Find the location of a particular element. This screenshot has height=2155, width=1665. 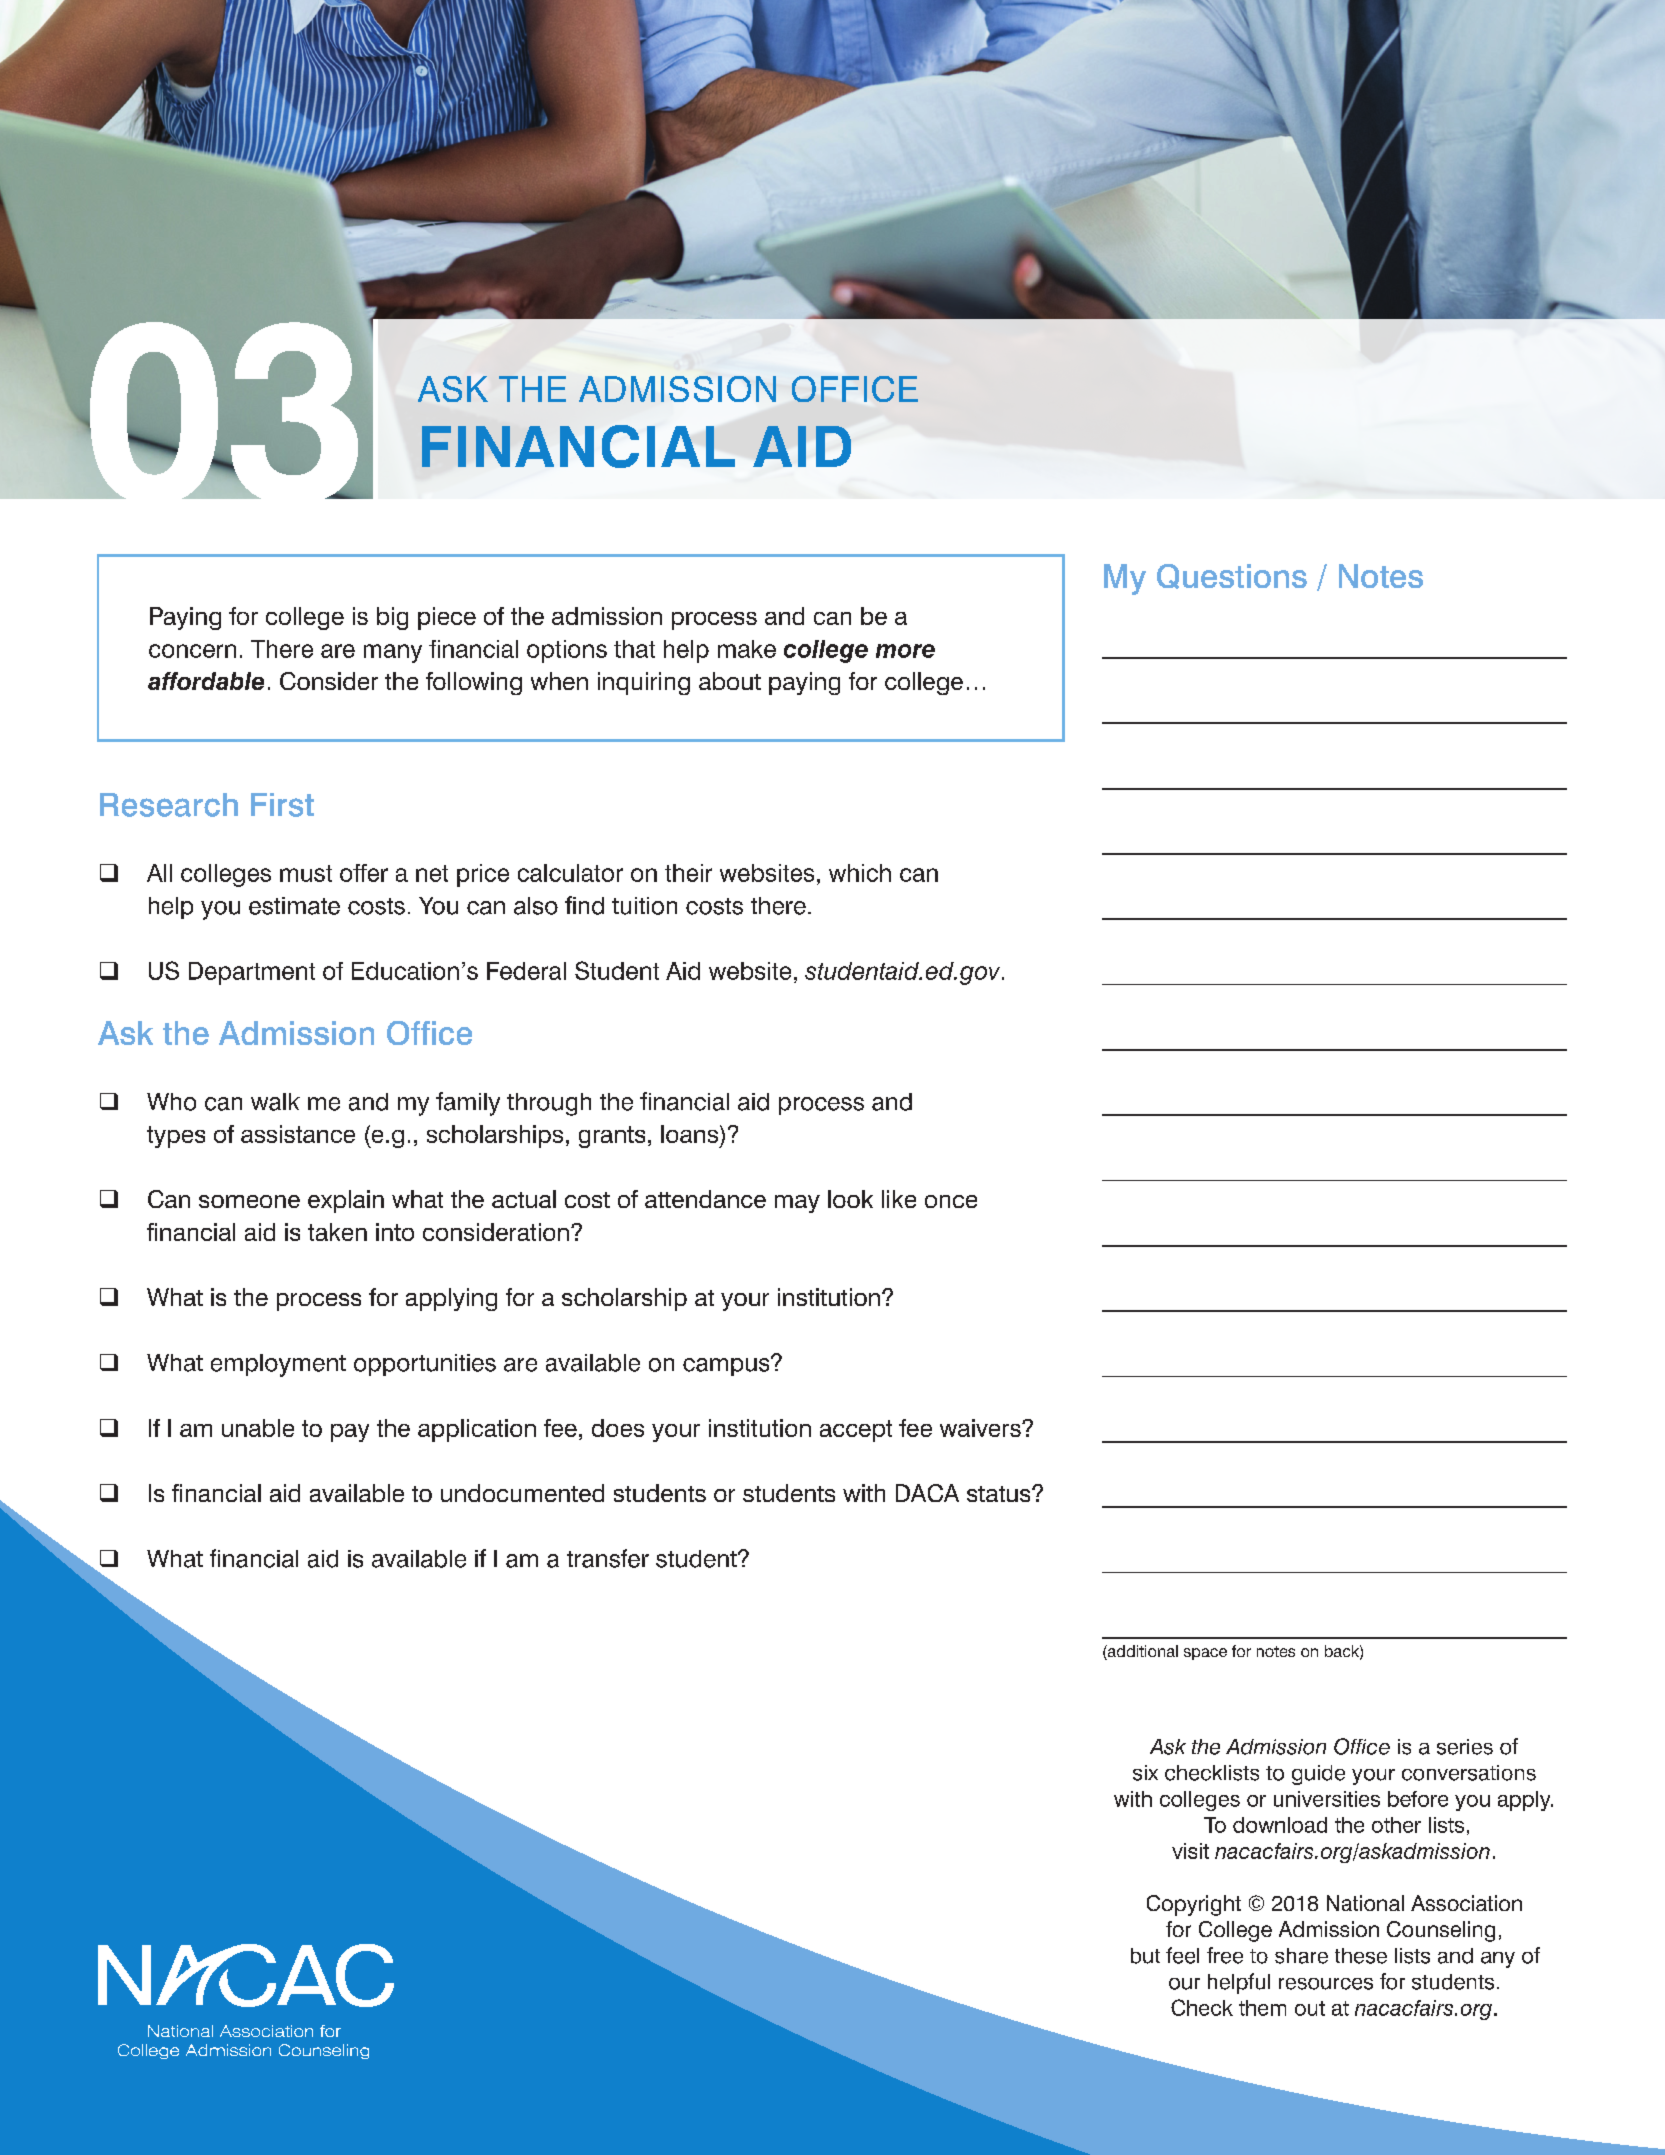

big is located at coordinates (392, 618).
